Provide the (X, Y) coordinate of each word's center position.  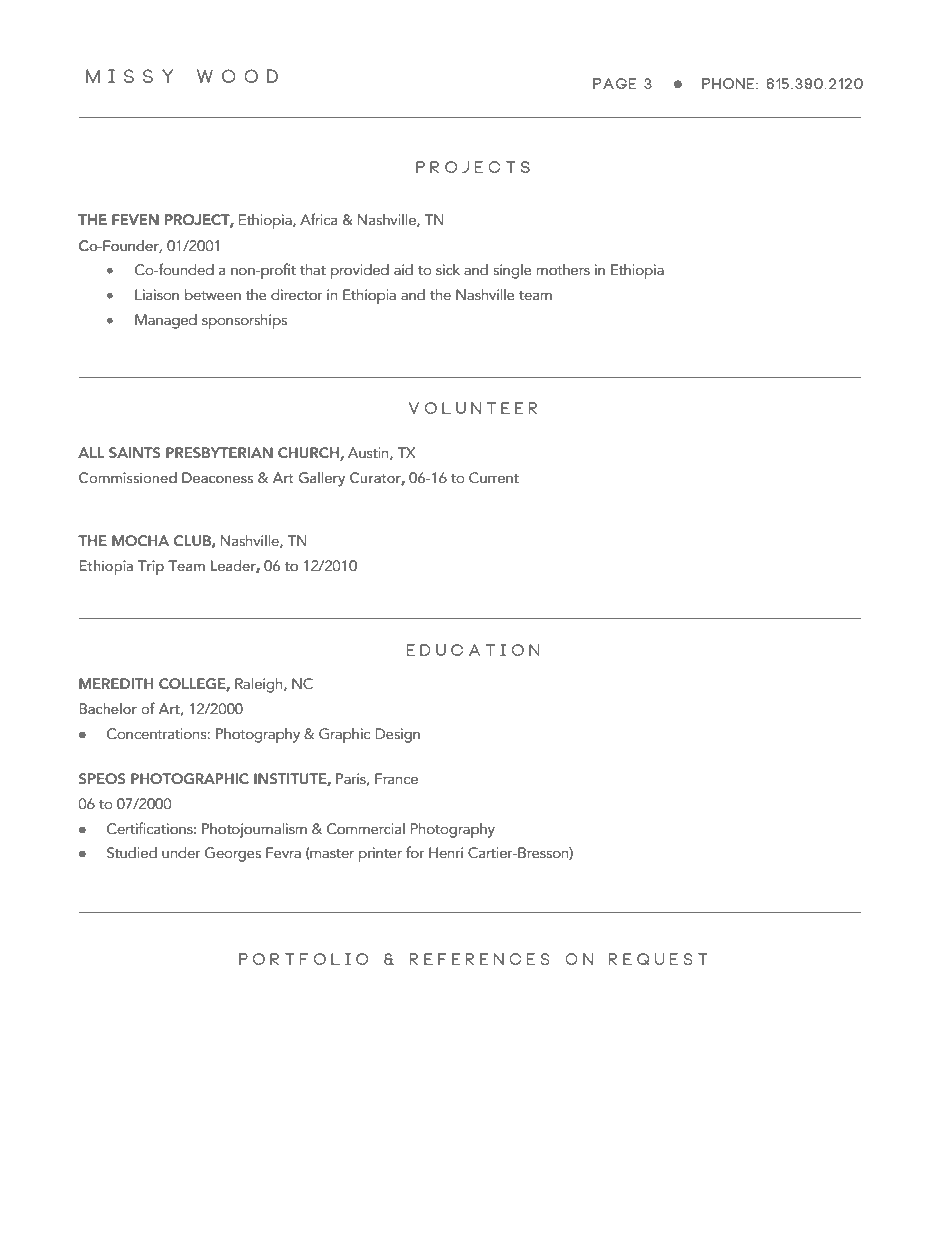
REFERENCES (480, 959)
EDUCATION (473, 650)
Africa (318, 219)
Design (398, 735)
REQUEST (658, 959)
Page (614, 83)
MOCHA (140, 540)
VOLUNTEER (473, 408)
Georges (233, 854)
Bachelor (108, 708)
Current (494, 478)
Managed (166, 321)
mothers (563, 270)
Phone (729, 83)
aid (403, 270)
